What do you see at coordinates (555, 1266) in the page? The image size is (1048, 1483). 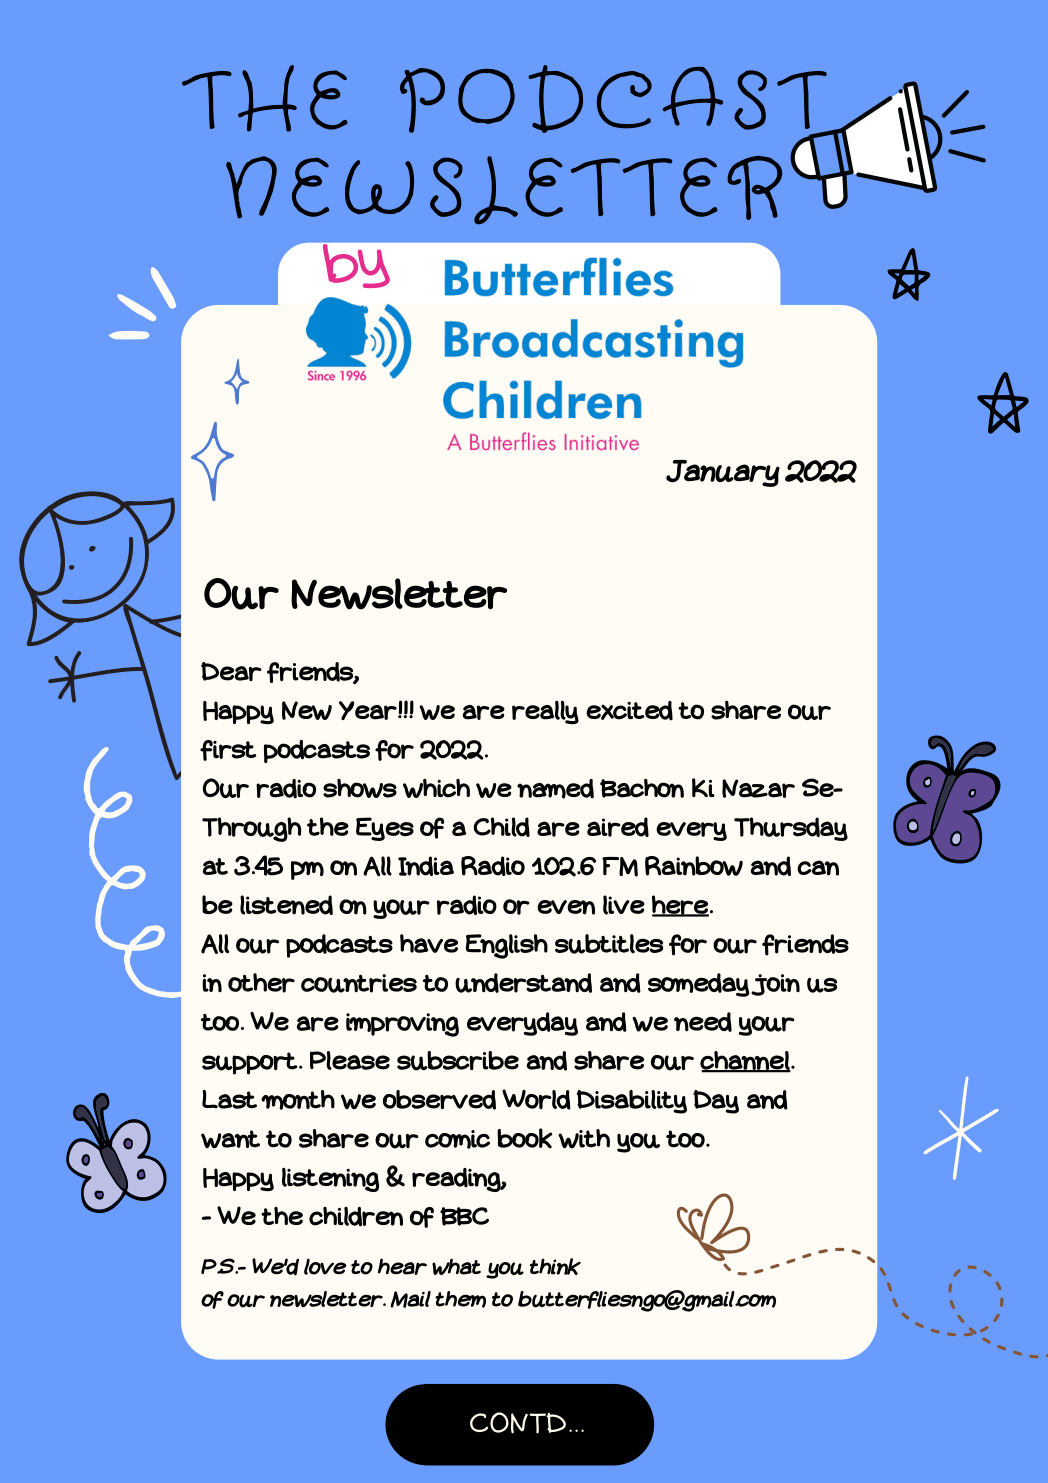 I see `think` at bounding box center [555, 1266].
